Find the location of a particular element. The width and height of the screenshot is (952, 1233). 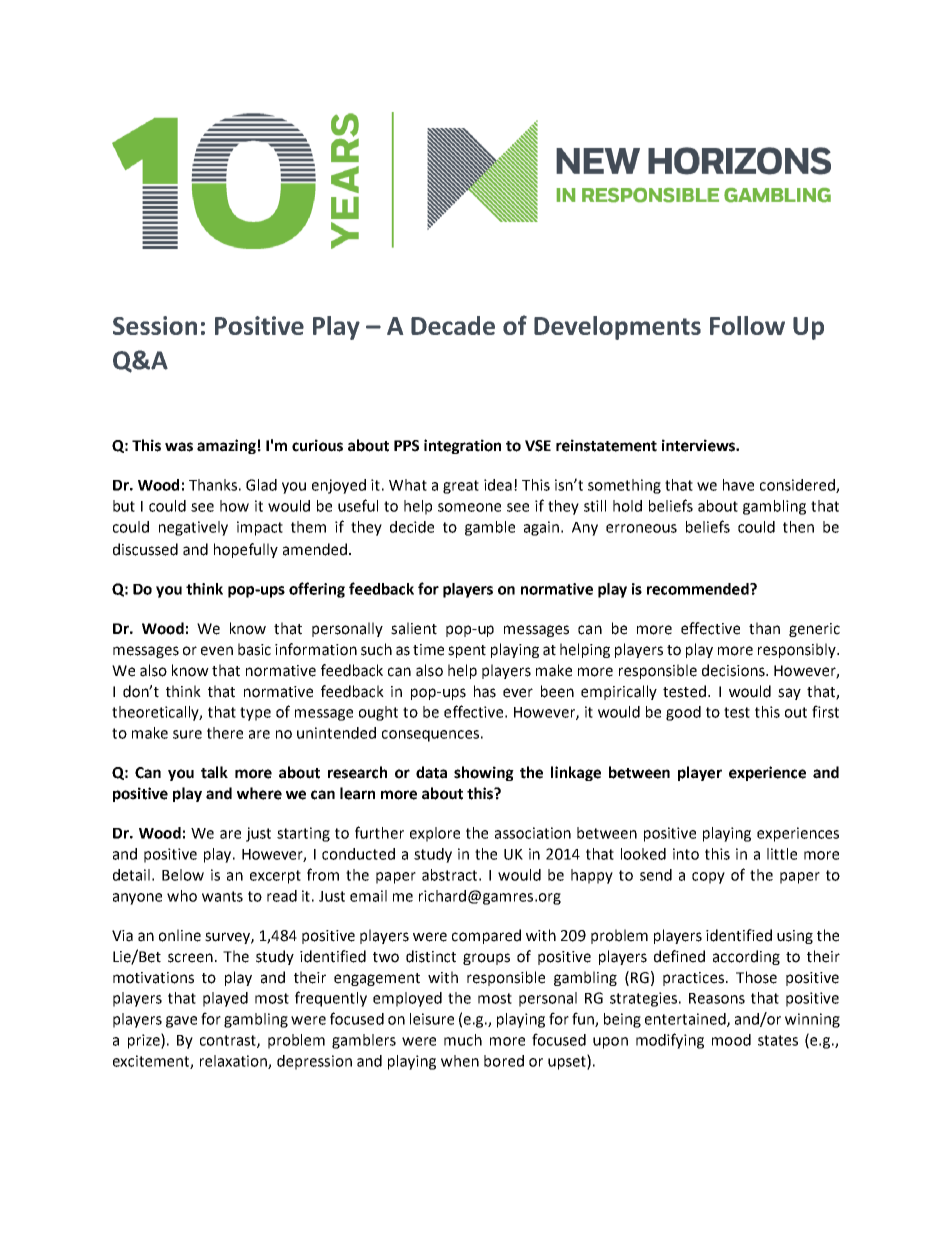

where is located at coordinates (259, 793).
